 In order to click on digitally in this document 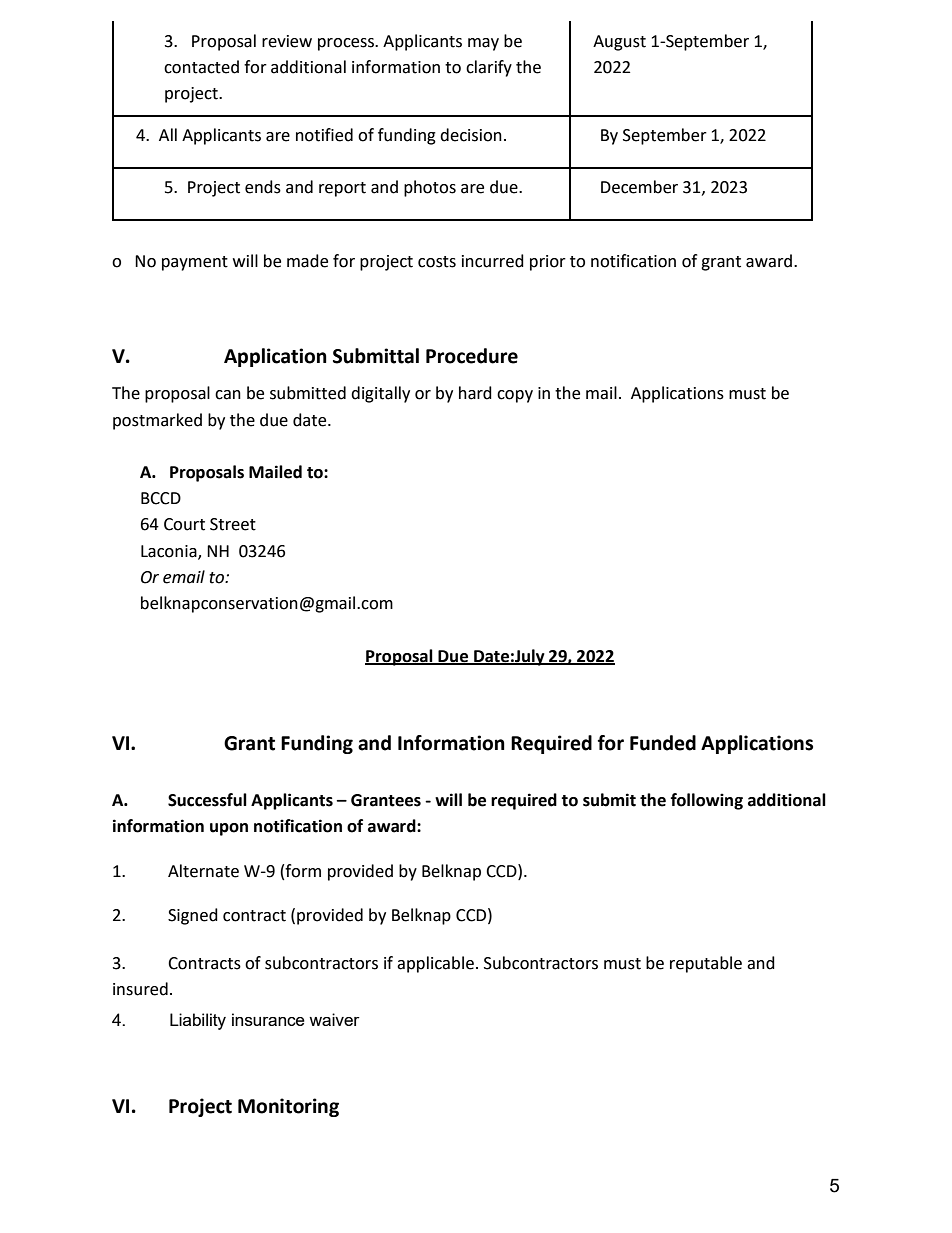, I will do `click(380, 394)`.
